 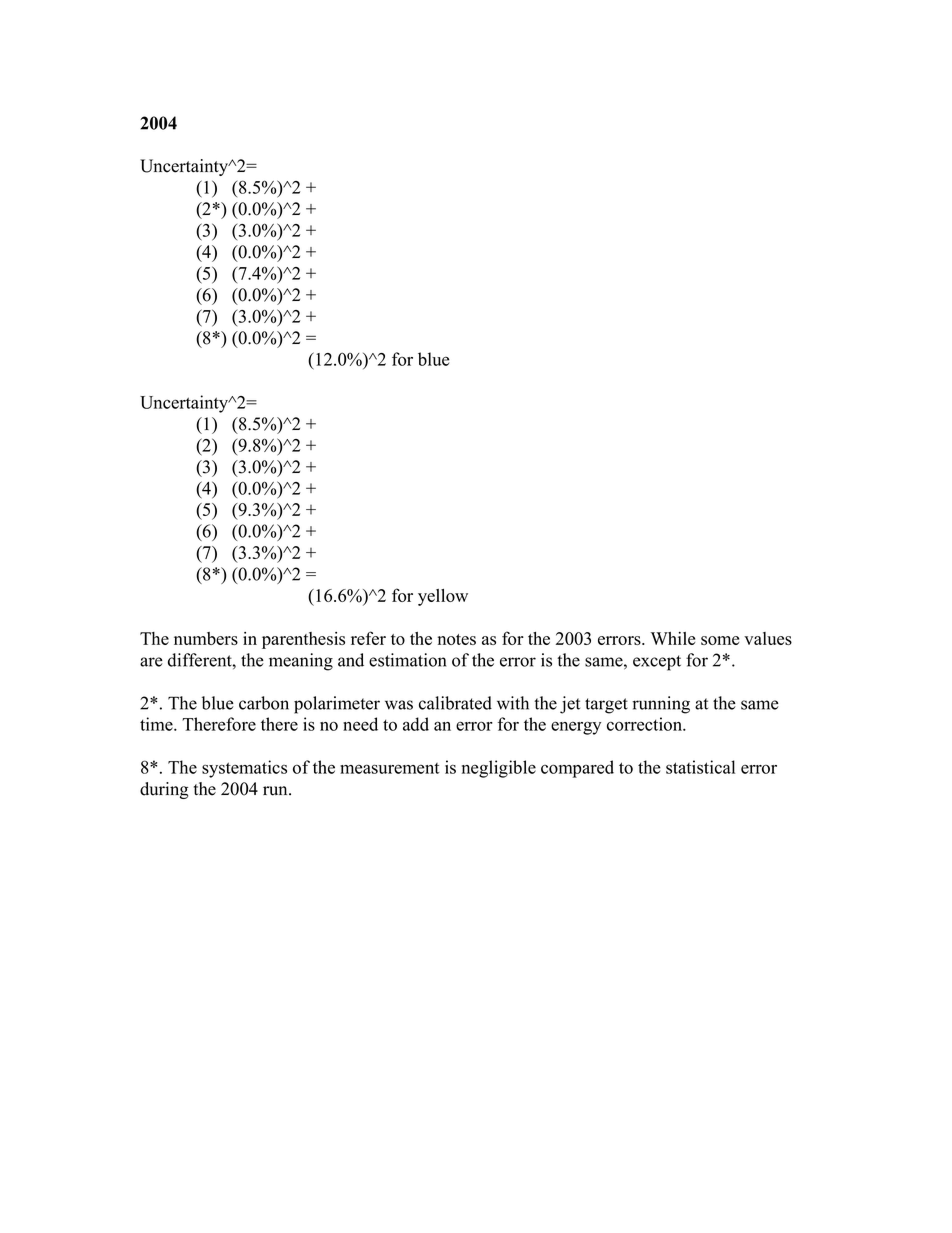 What do you see at coordinates (301, 662) in the page?
I see `meaning` at bounding box center [301, 662].
